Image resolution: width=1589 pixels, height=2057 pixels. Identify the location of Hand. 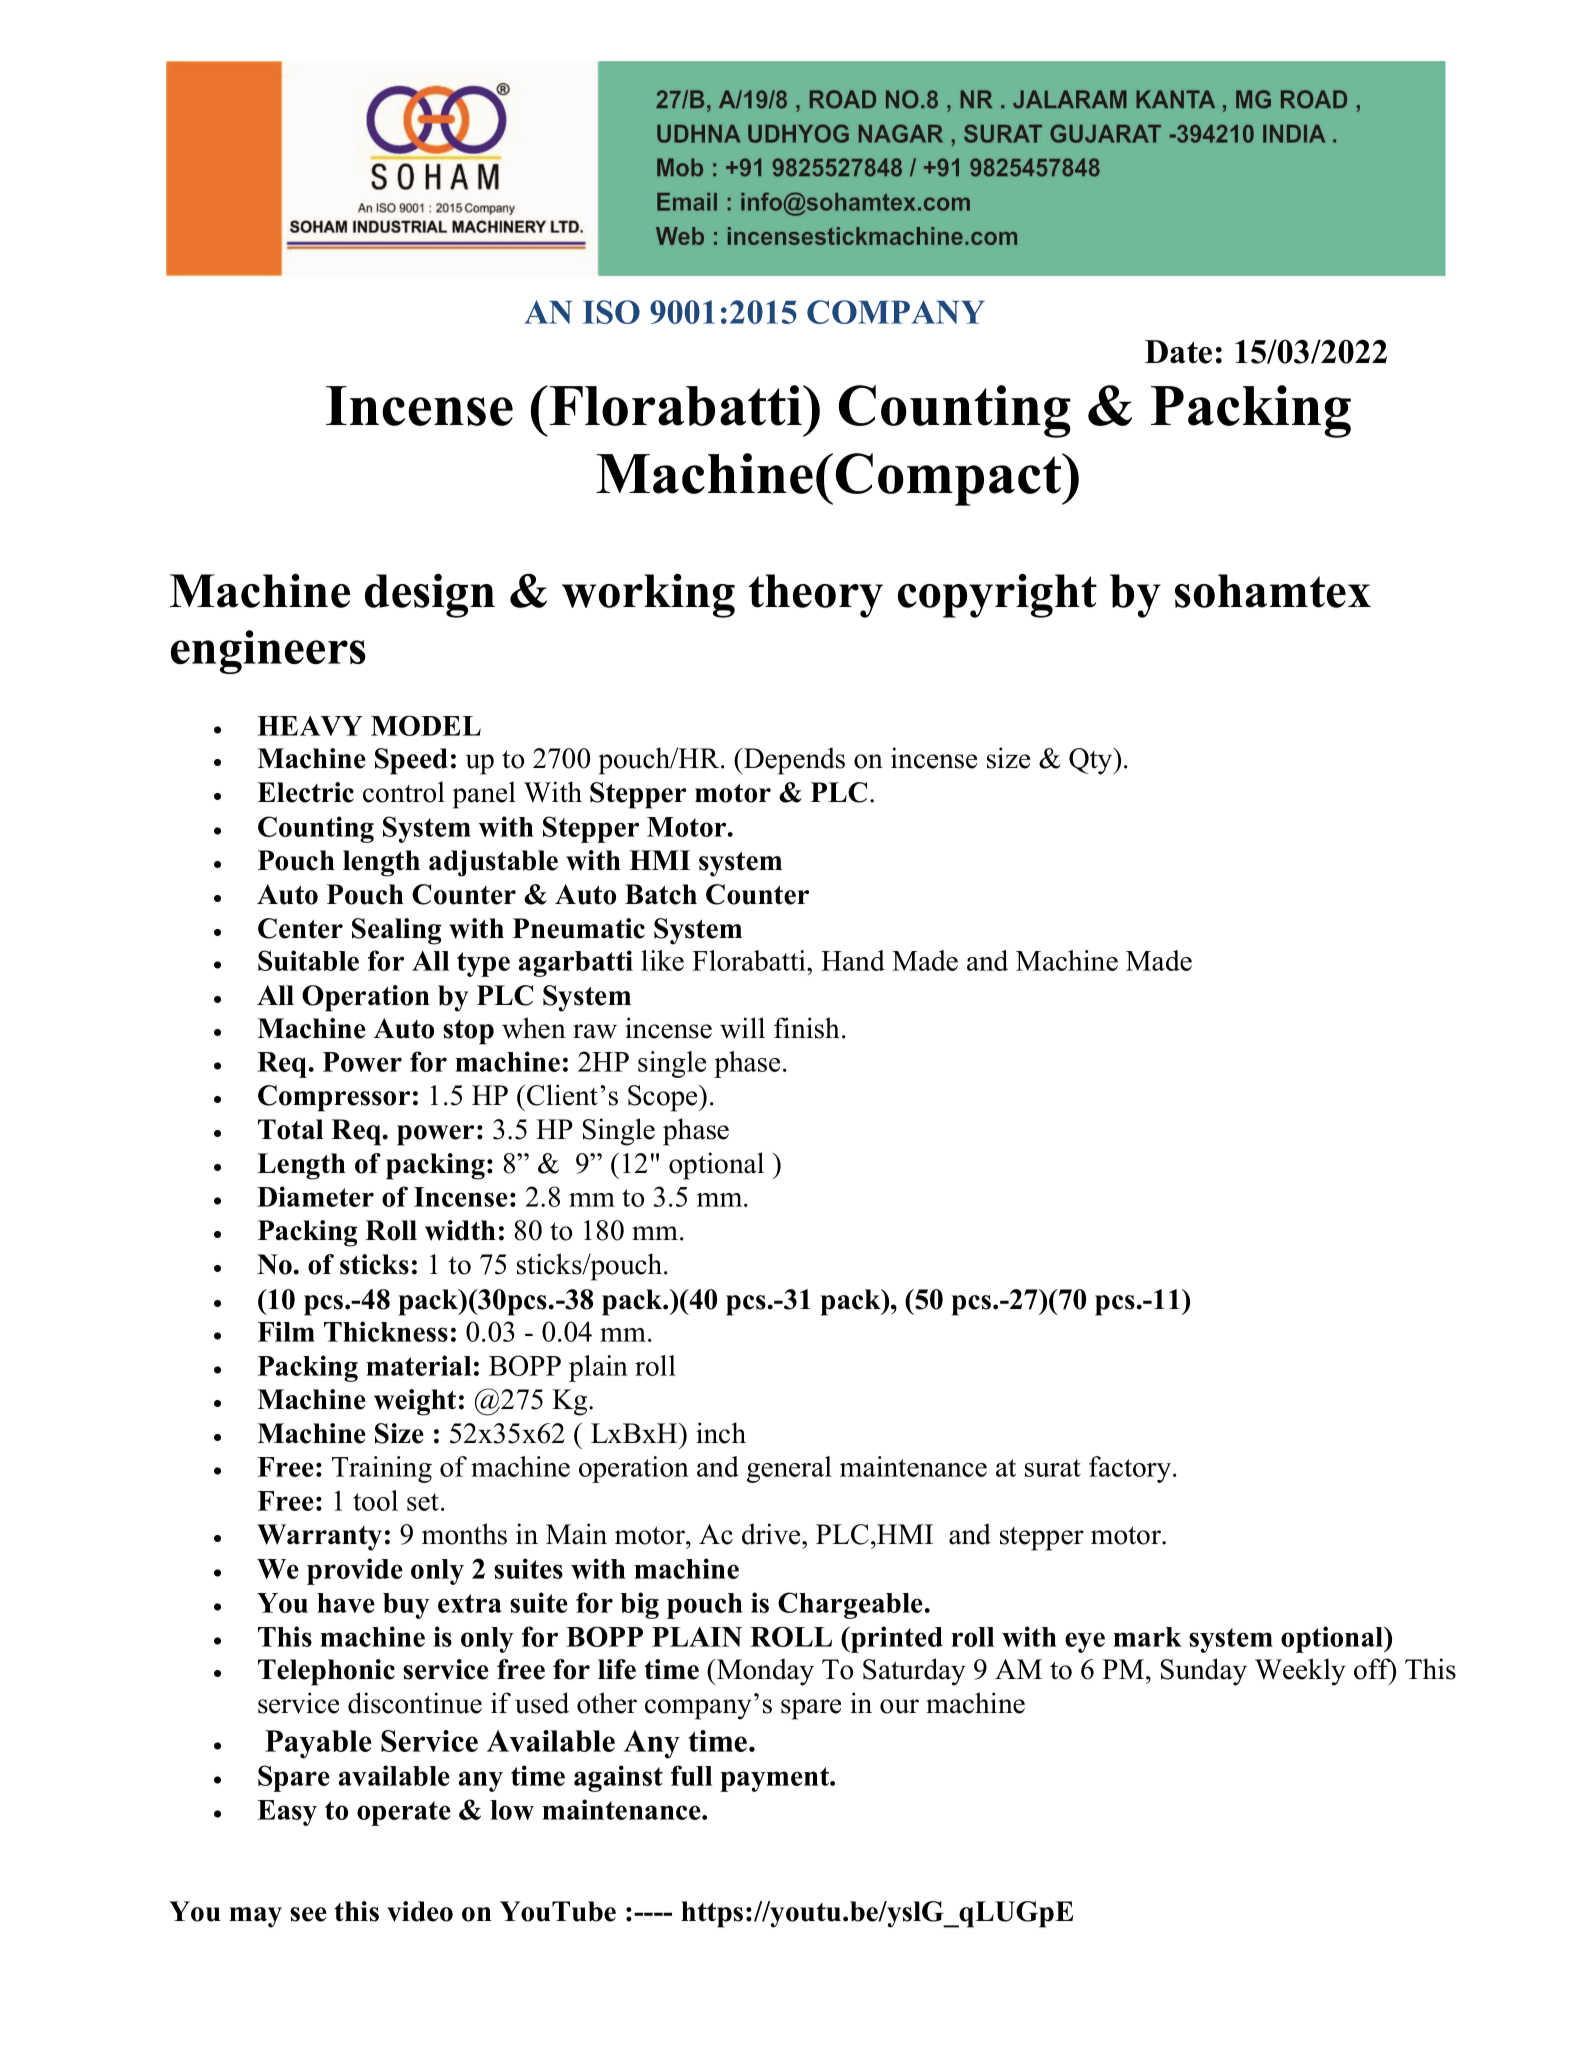
(853, 960).
